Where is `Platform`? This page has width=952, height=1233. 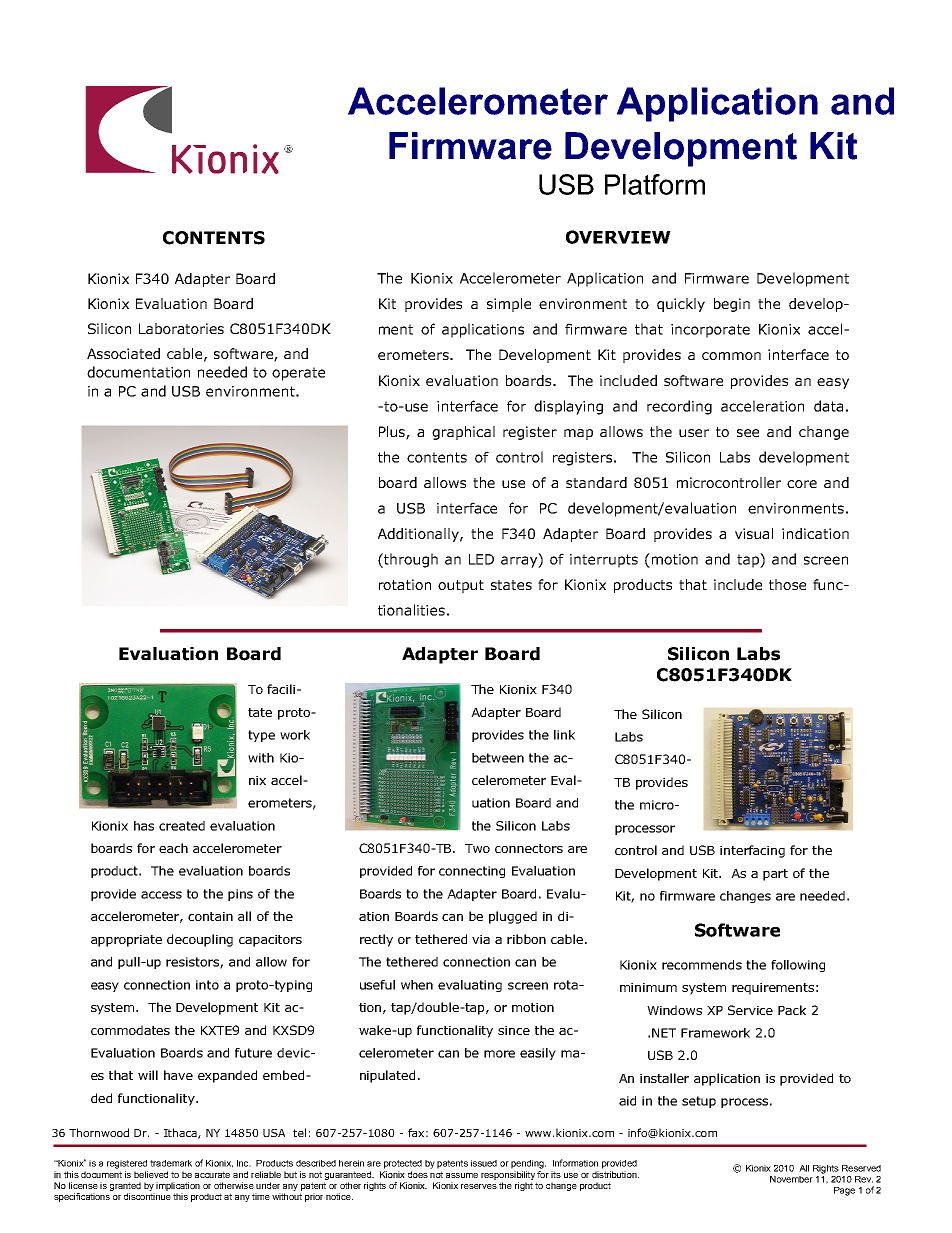
Platform is located at coordinates (655, 184).
